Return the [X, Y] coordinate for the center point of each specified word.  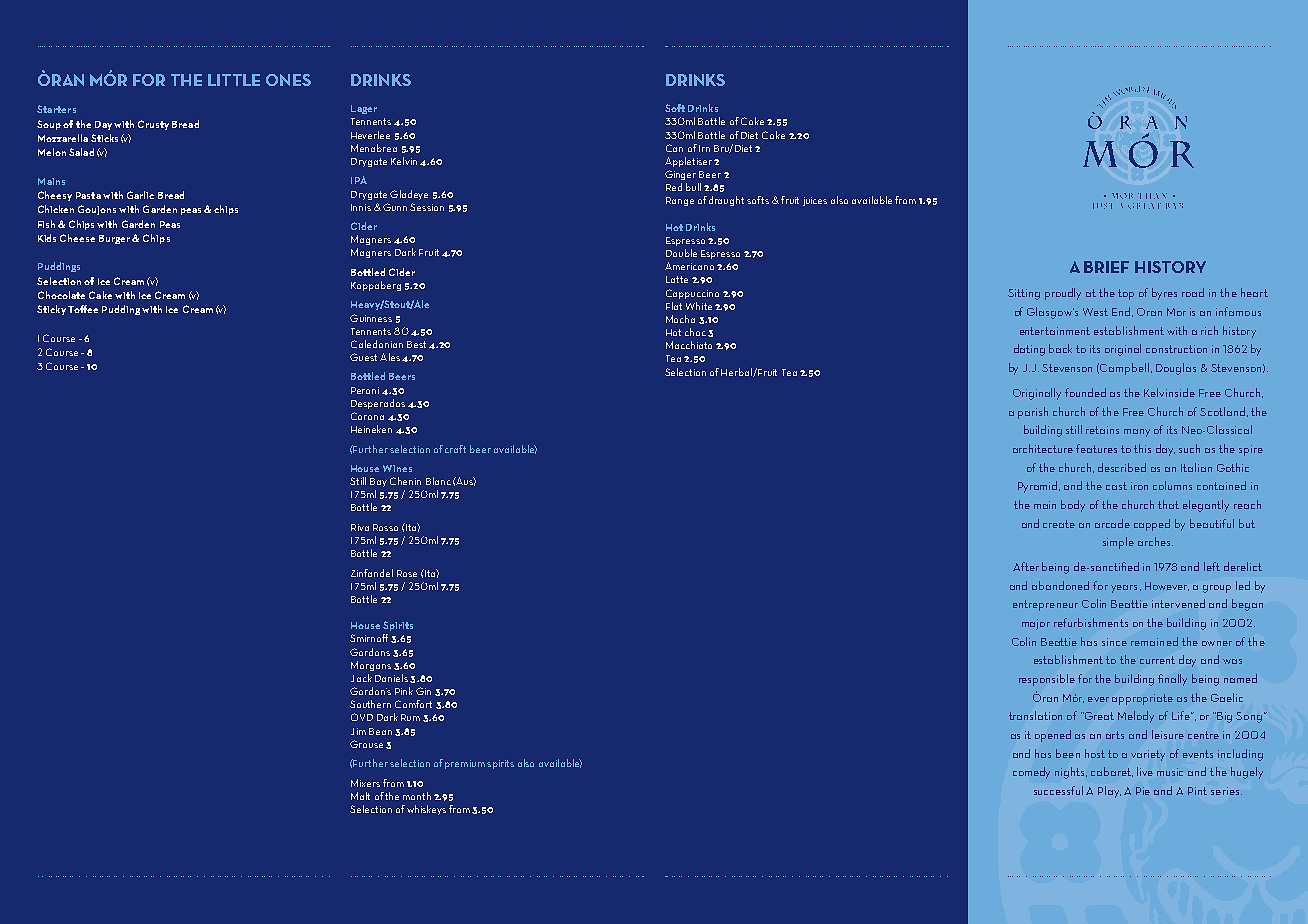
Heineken [371, 429]
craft [455, 449]
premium [465, 764]
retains [1102, 430]
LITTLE [234, 80]
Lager [364, 109]
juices [815, 201]
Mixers [365, 783]
